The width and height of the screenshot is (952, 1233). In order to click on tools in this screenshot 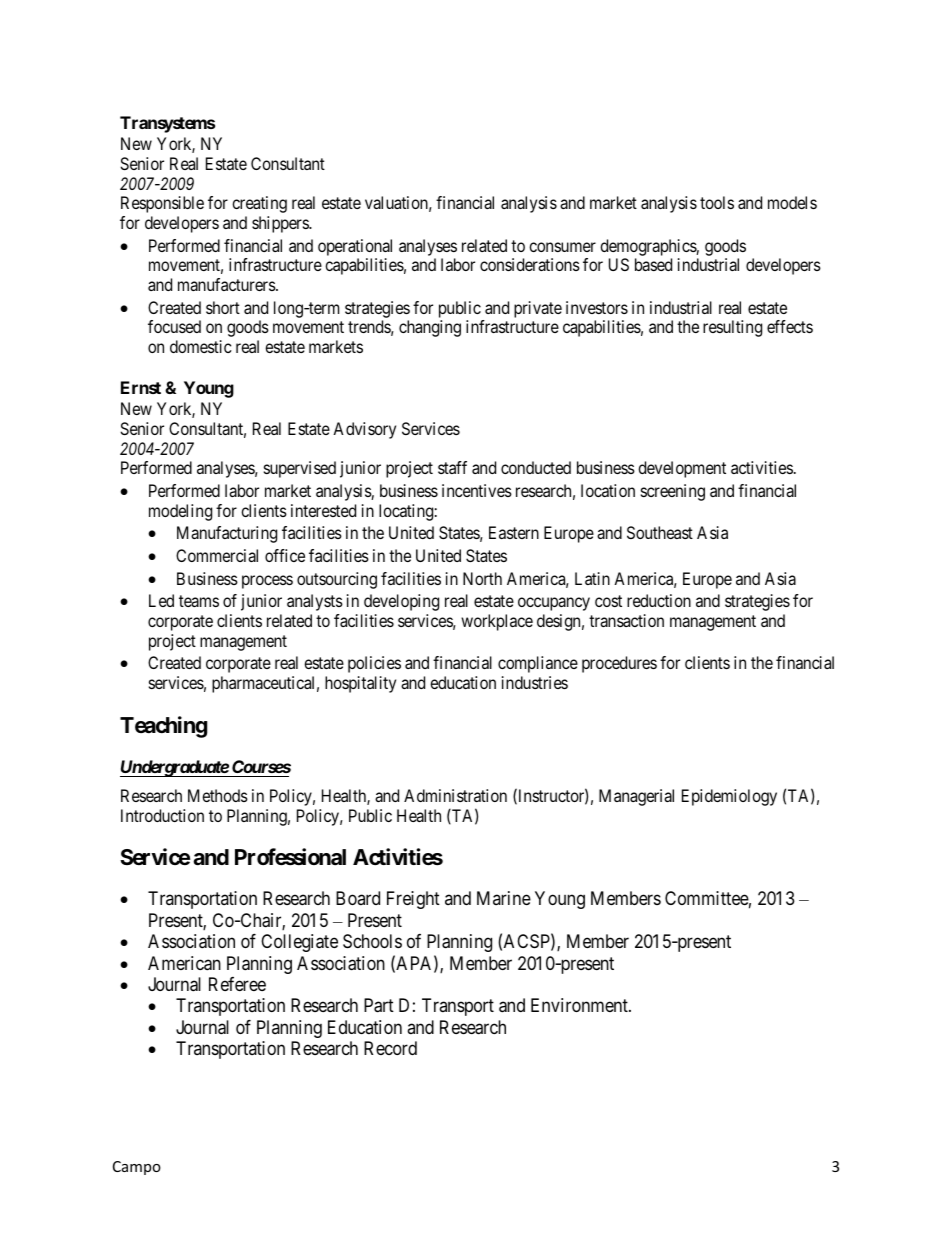, I will do `click(717, 202)`.
